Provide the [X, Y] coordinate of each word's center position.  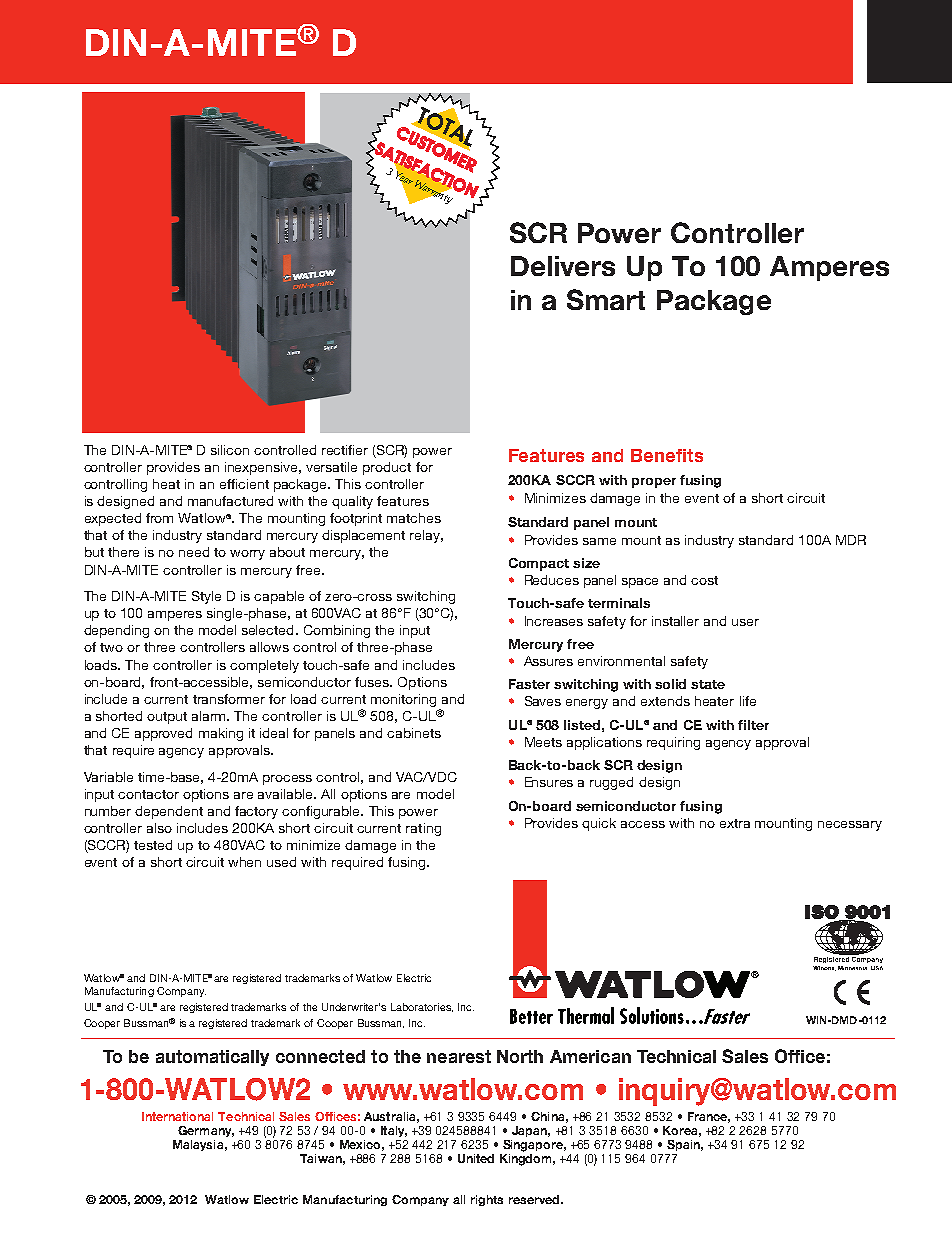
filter [753, 725]
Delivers [563, 266]
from [159, 518]
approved [163, 734]
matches [414, 518]
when [244, 862]
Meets [543, 742]
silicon [230, 450]
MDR [851, 540]
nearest [459, 1056]
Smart [606, 299]
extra [735, 823]
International [177, 1116]
